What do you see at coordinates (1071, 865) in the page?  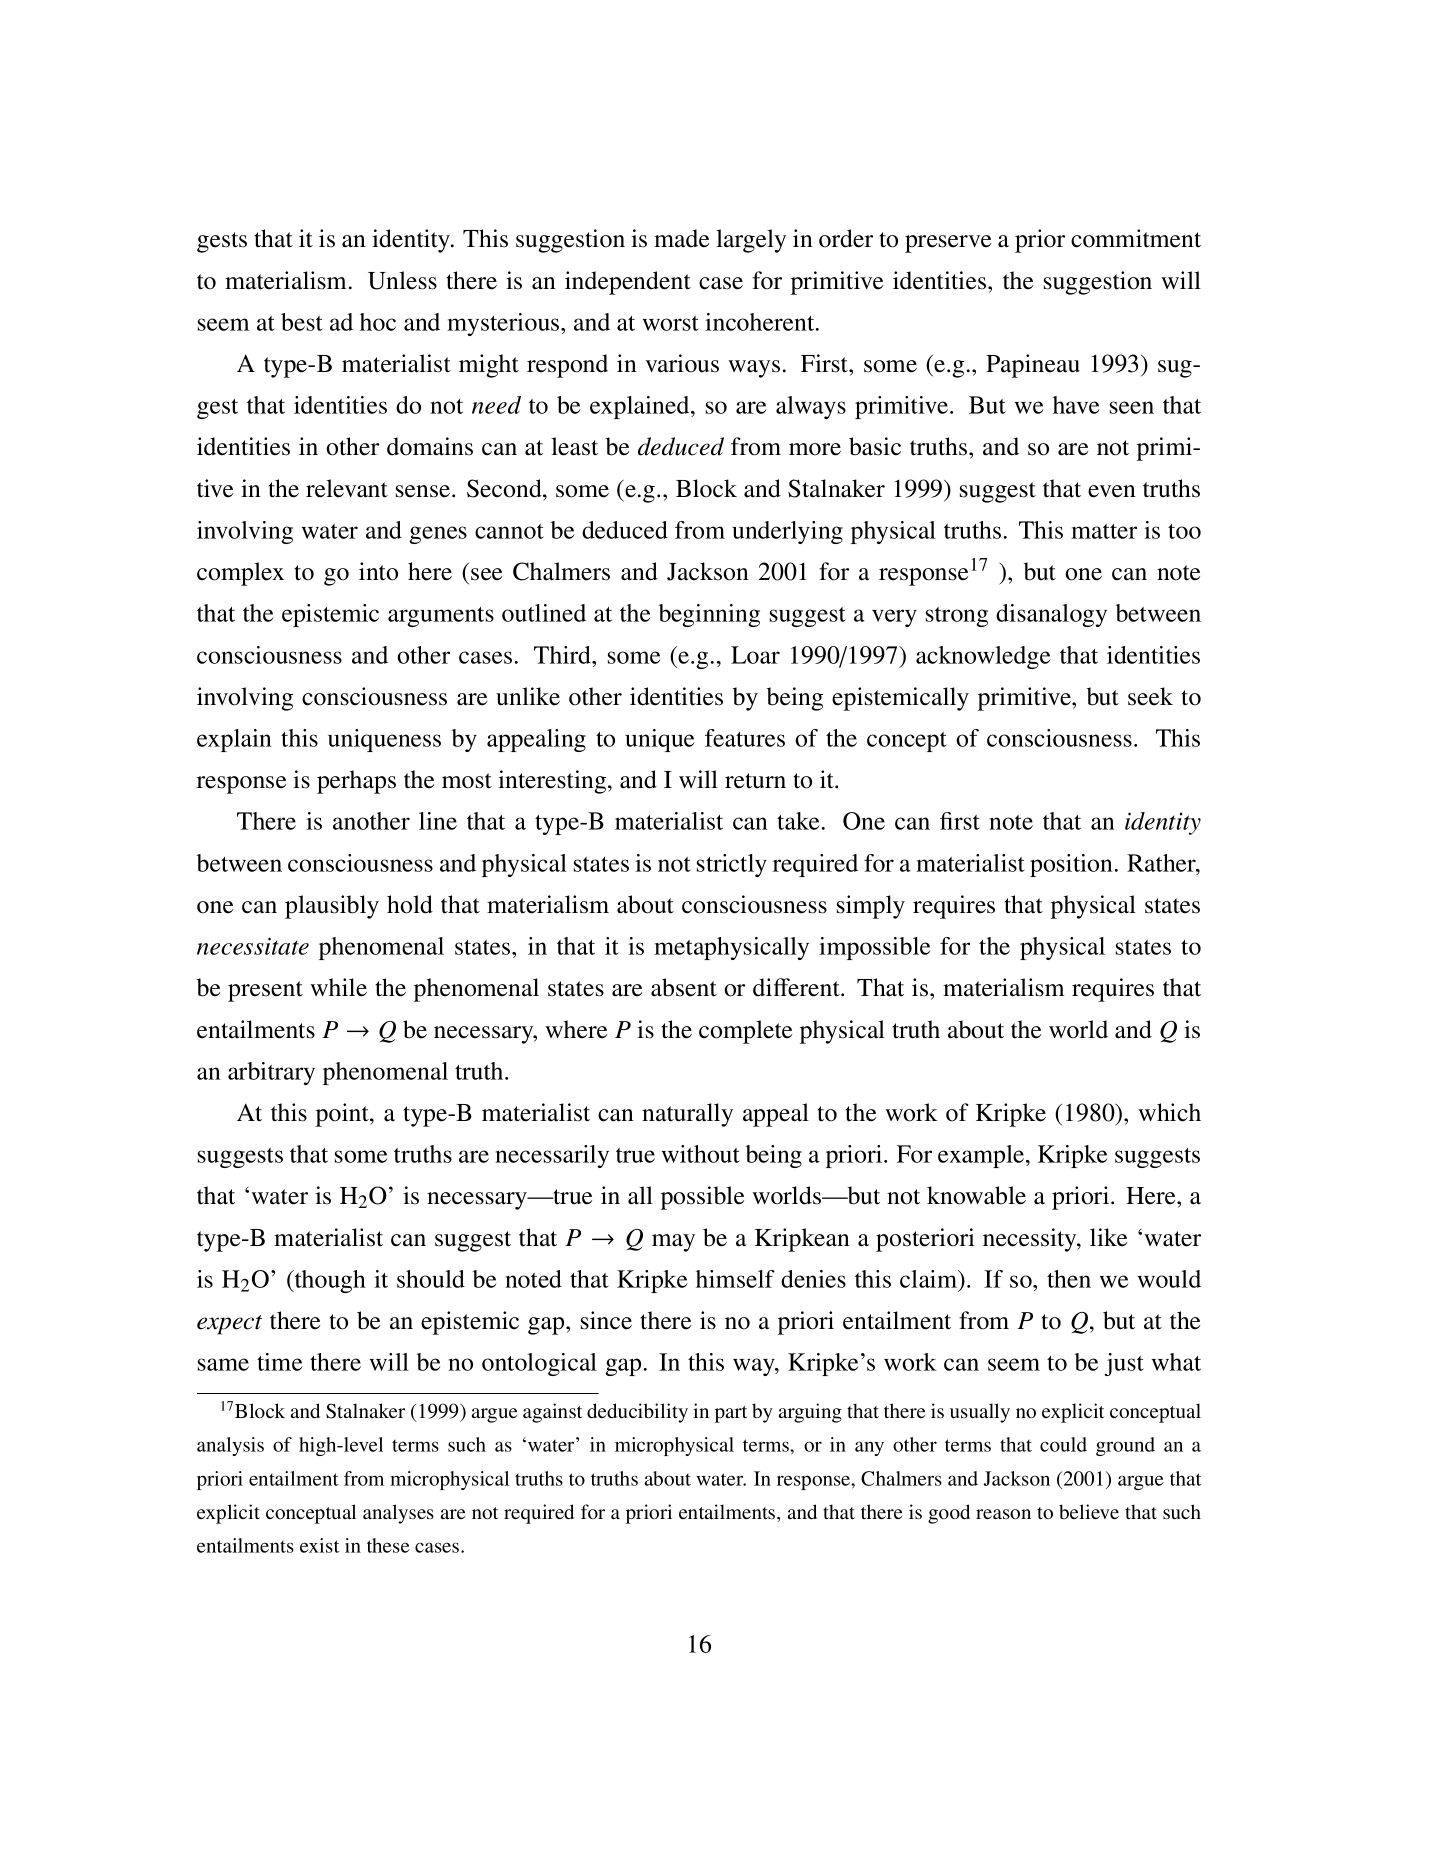 I see `position` at bounding box center [1071, 865].
